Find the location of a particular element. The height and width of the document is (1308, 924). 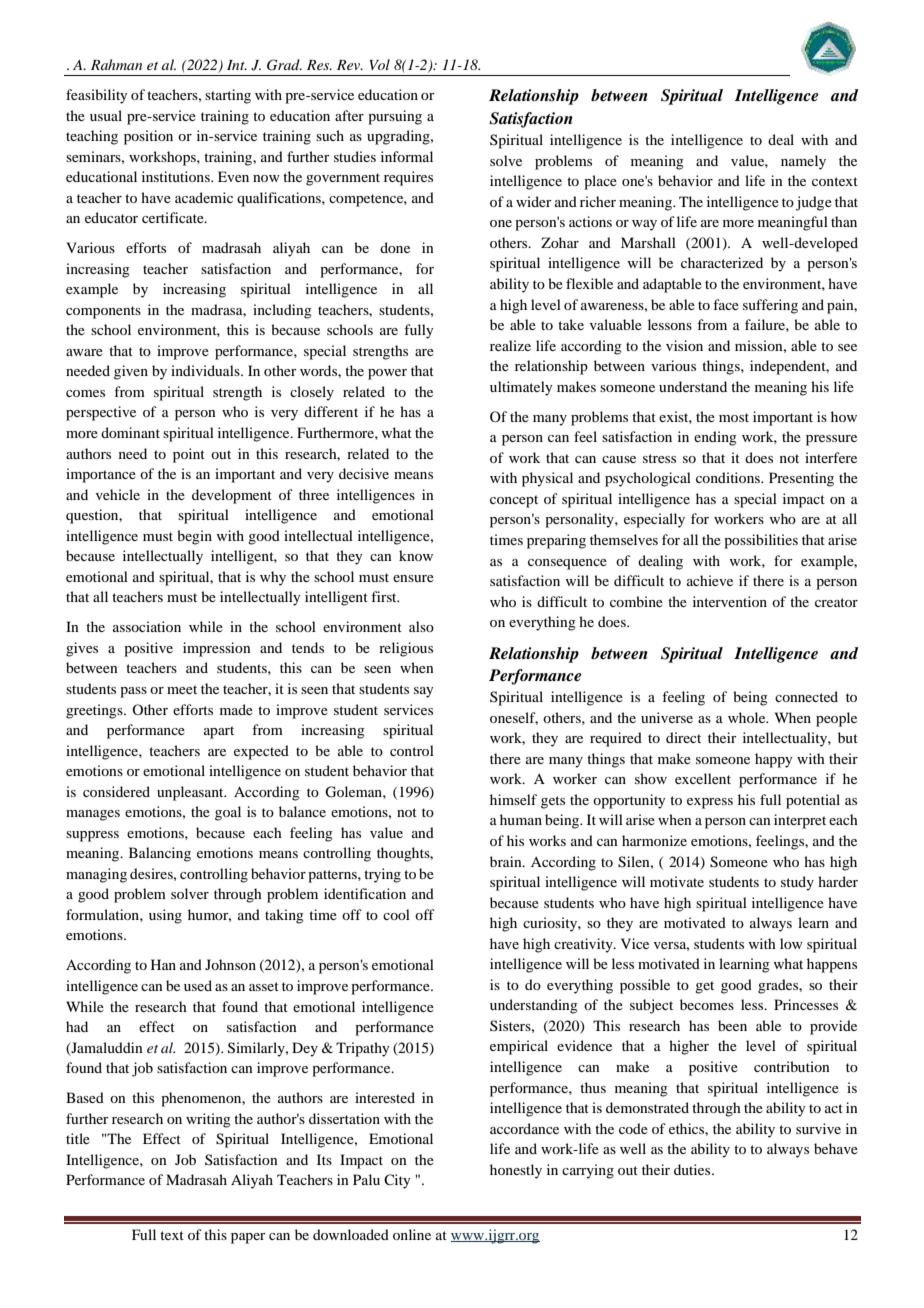

paper is located at coordinates (248, 1238).
